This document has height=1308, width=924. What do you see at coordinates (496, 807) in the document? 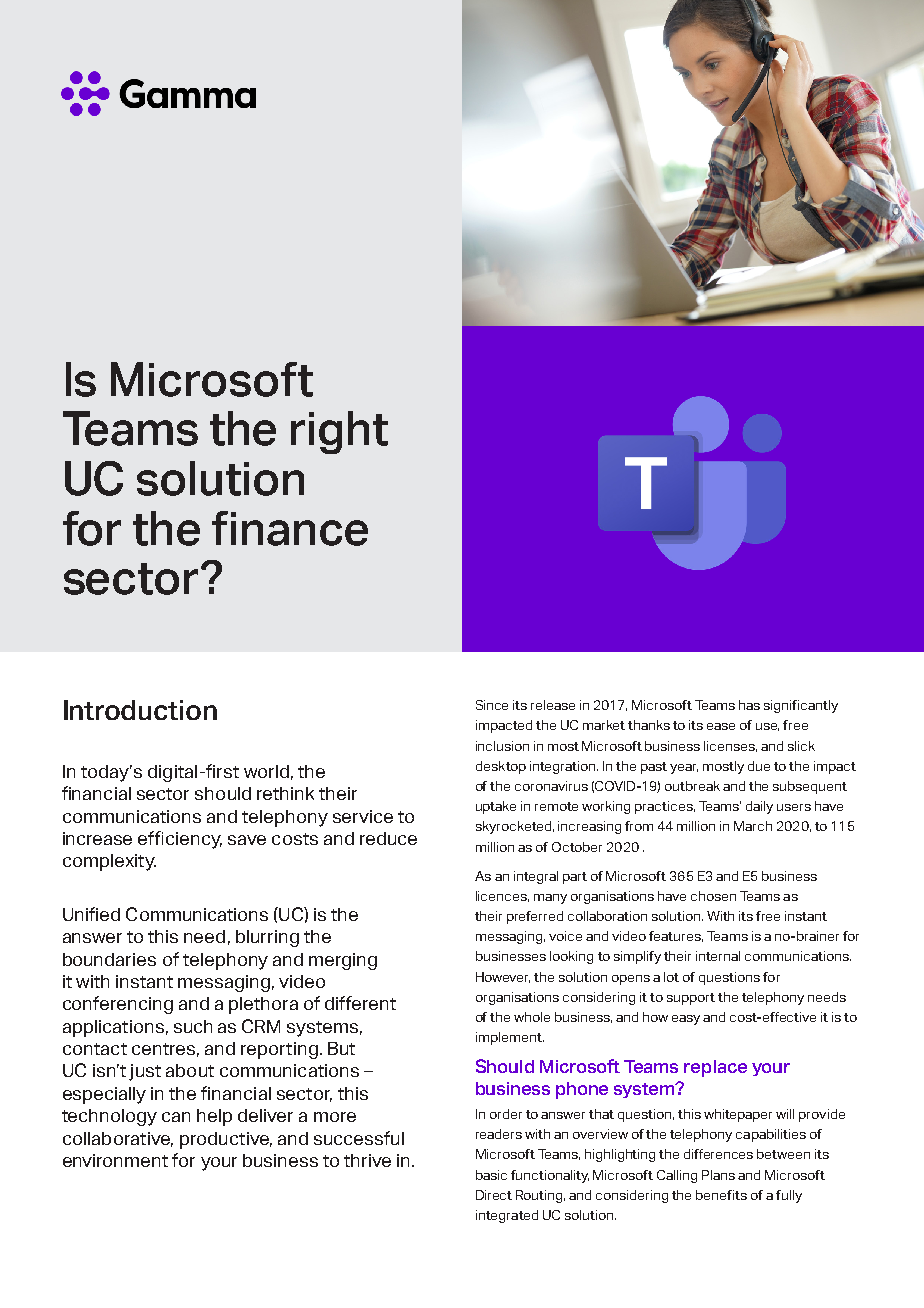
I see `uptake` at bounding box center [496, 807].
